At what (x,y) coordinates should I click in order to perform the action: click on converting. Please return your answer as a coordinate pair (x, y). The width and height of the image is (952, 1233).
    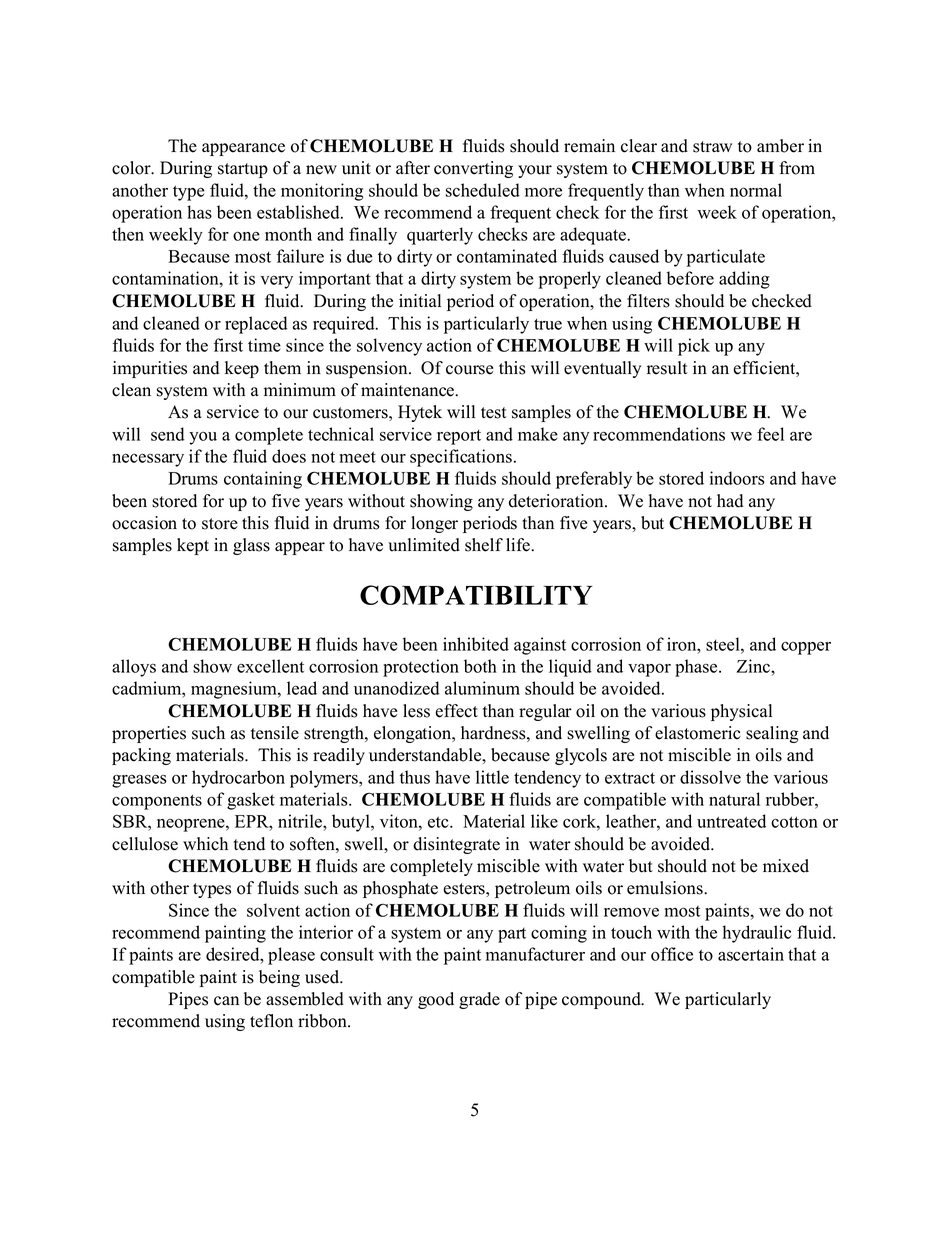
    Looking at the image, I should click on (473, 169).
